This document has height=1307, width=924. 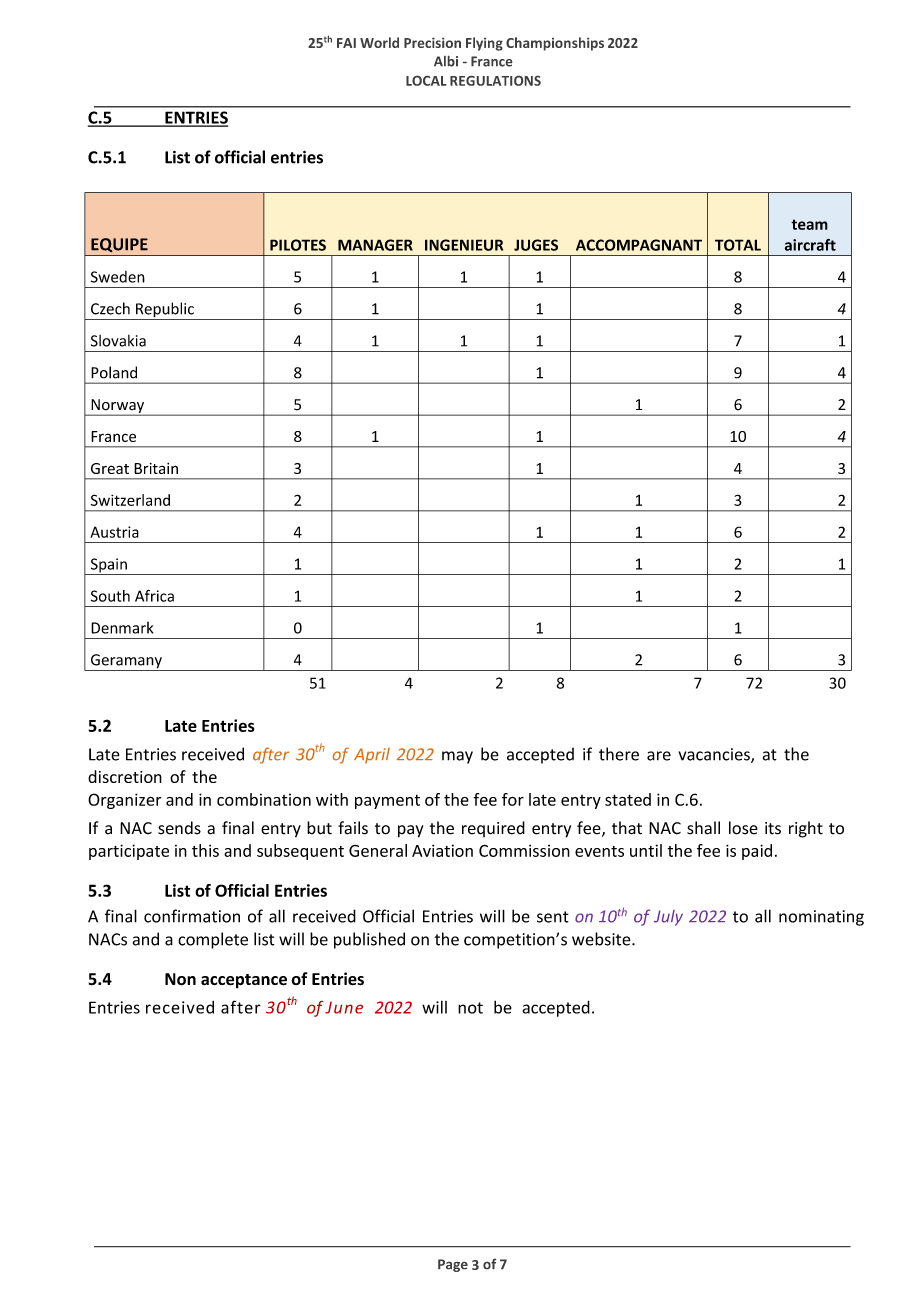 What do you see at coordinates (375, 245) in the document?
I see `MANAGER` at bounding box center [375, 245].
